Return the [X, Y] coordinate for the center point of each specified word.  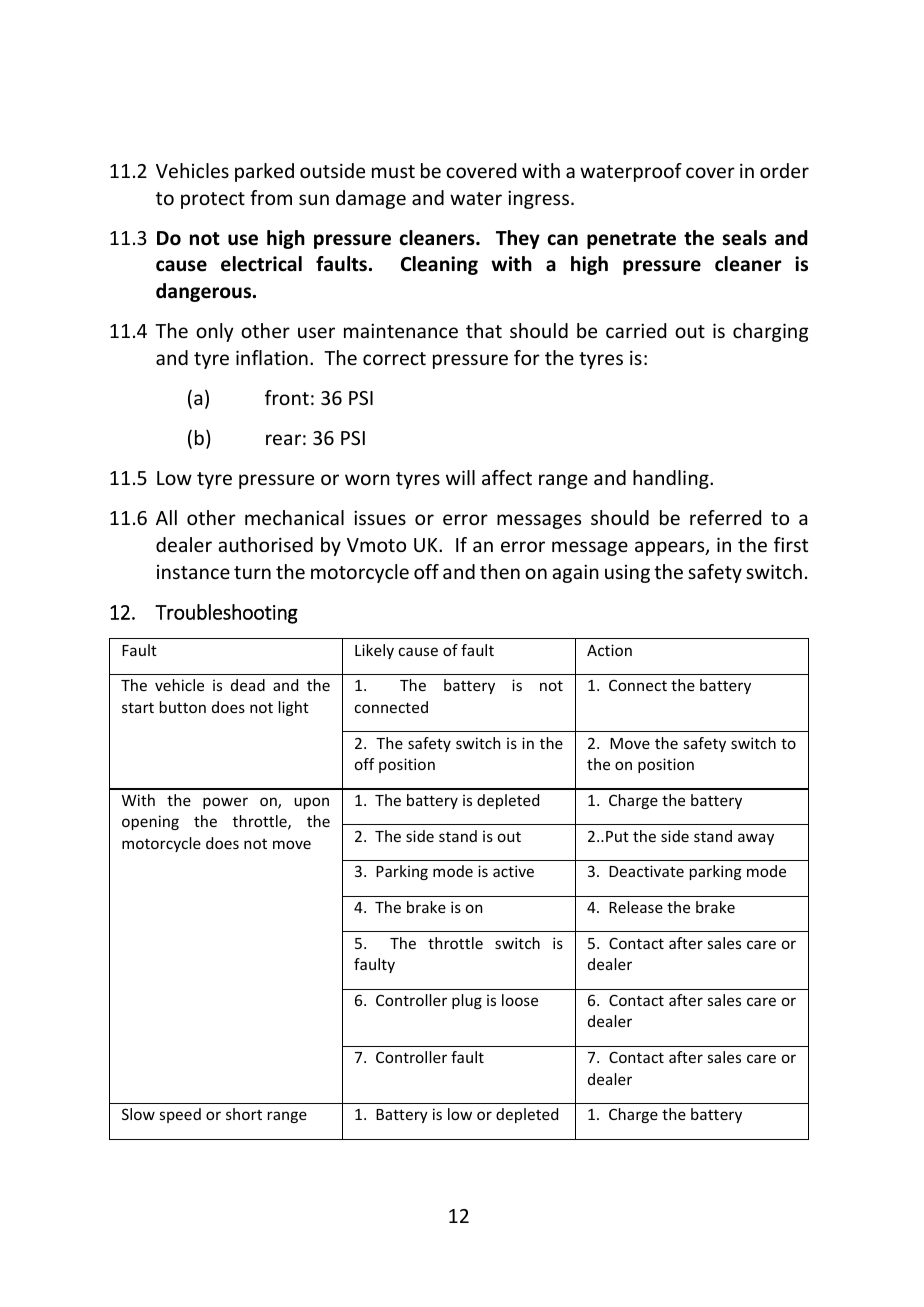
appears [671, 548]
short [244, 1114]
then [500, 571]
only [215, 332]
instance [193, 572]
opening [150, 822]
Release [636, 907]
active [513, 871]
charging [770, 332]
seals [744, 238]
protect [213, 200]
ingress [540, 199]
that [484, 330]
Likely [374, 651]
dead [248, 685]
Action [609, 650]
